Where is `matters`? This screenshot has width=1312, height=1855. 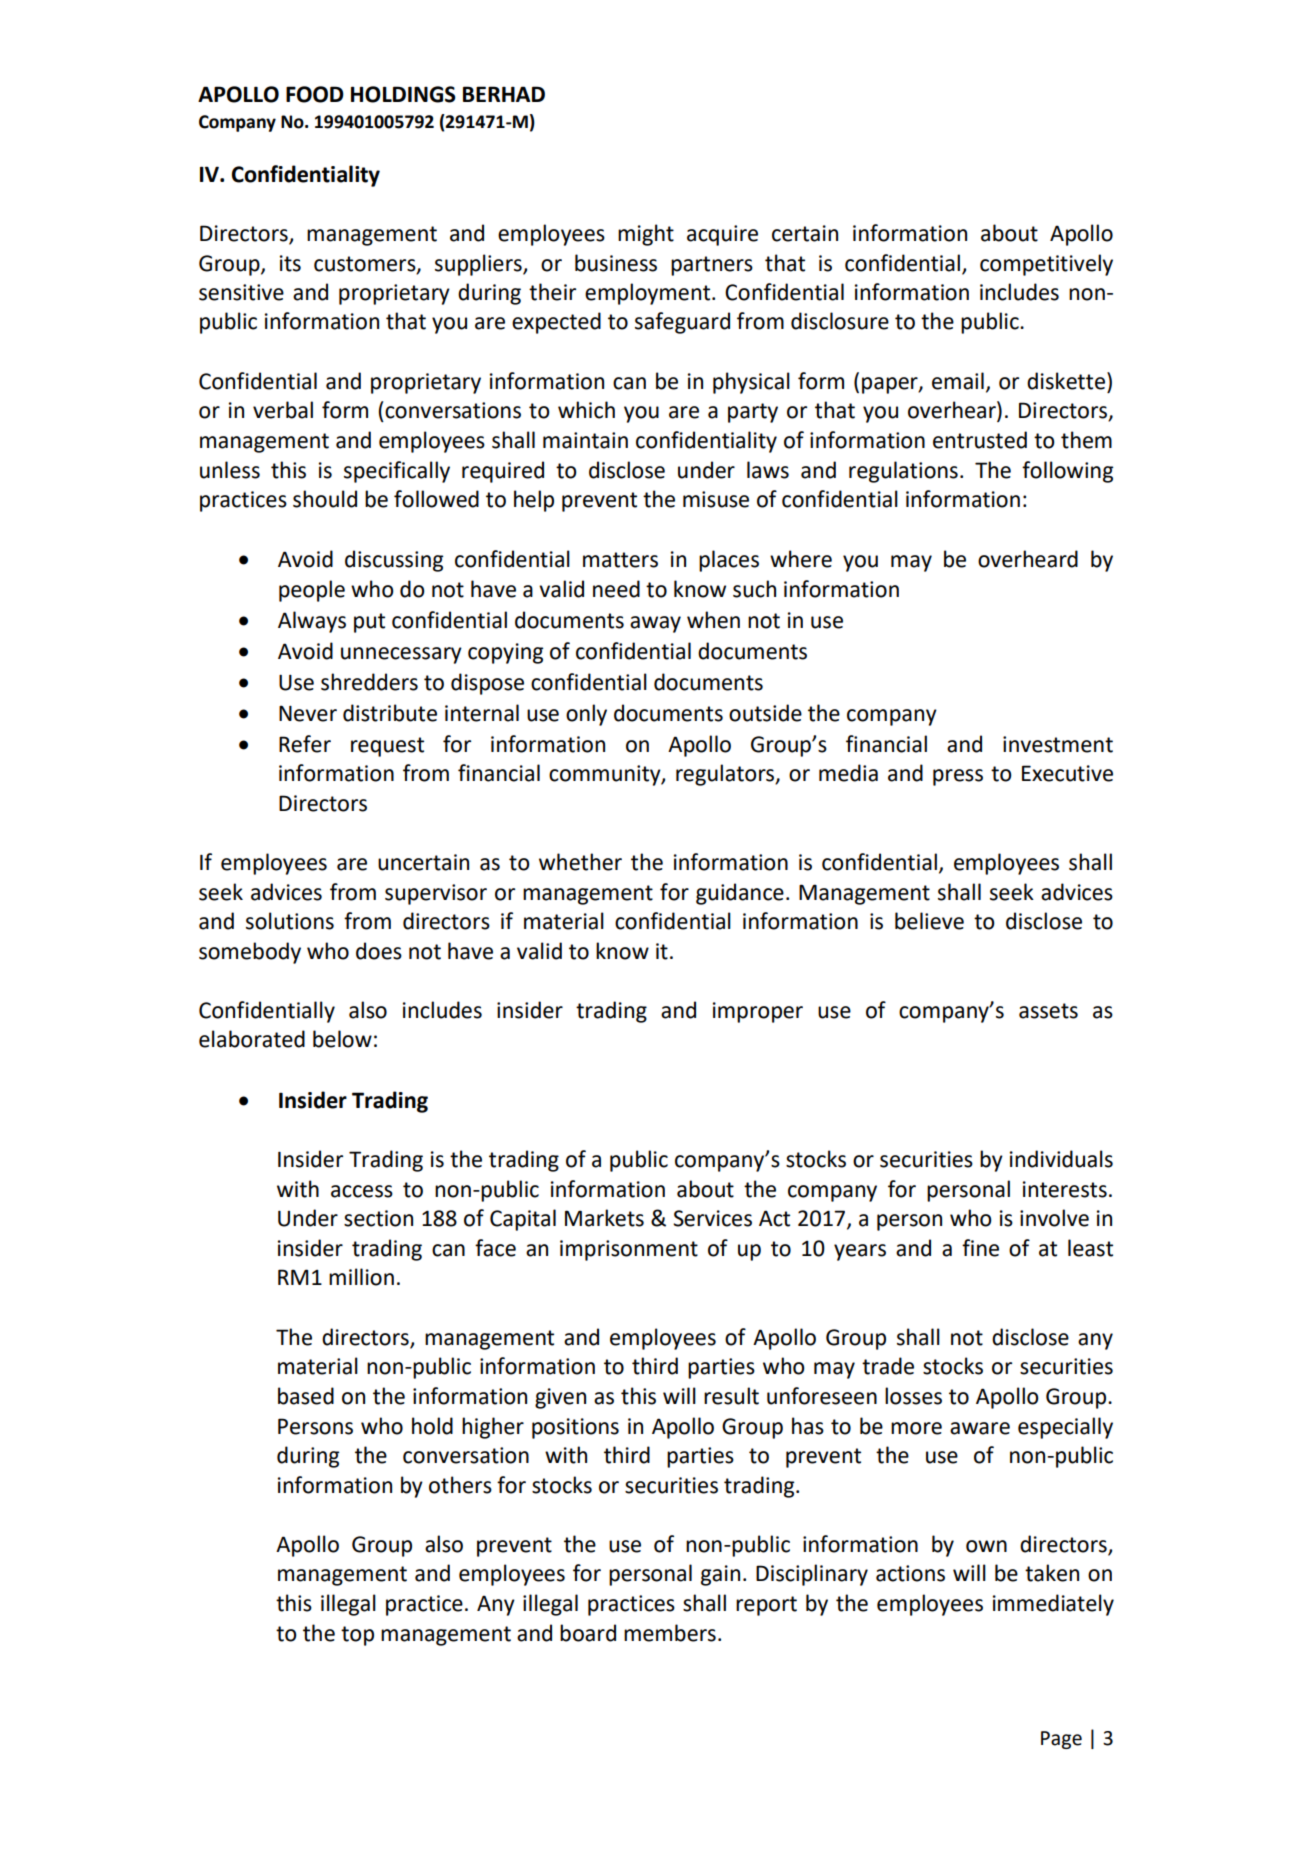
matters is located at coordinates (620, 560).
